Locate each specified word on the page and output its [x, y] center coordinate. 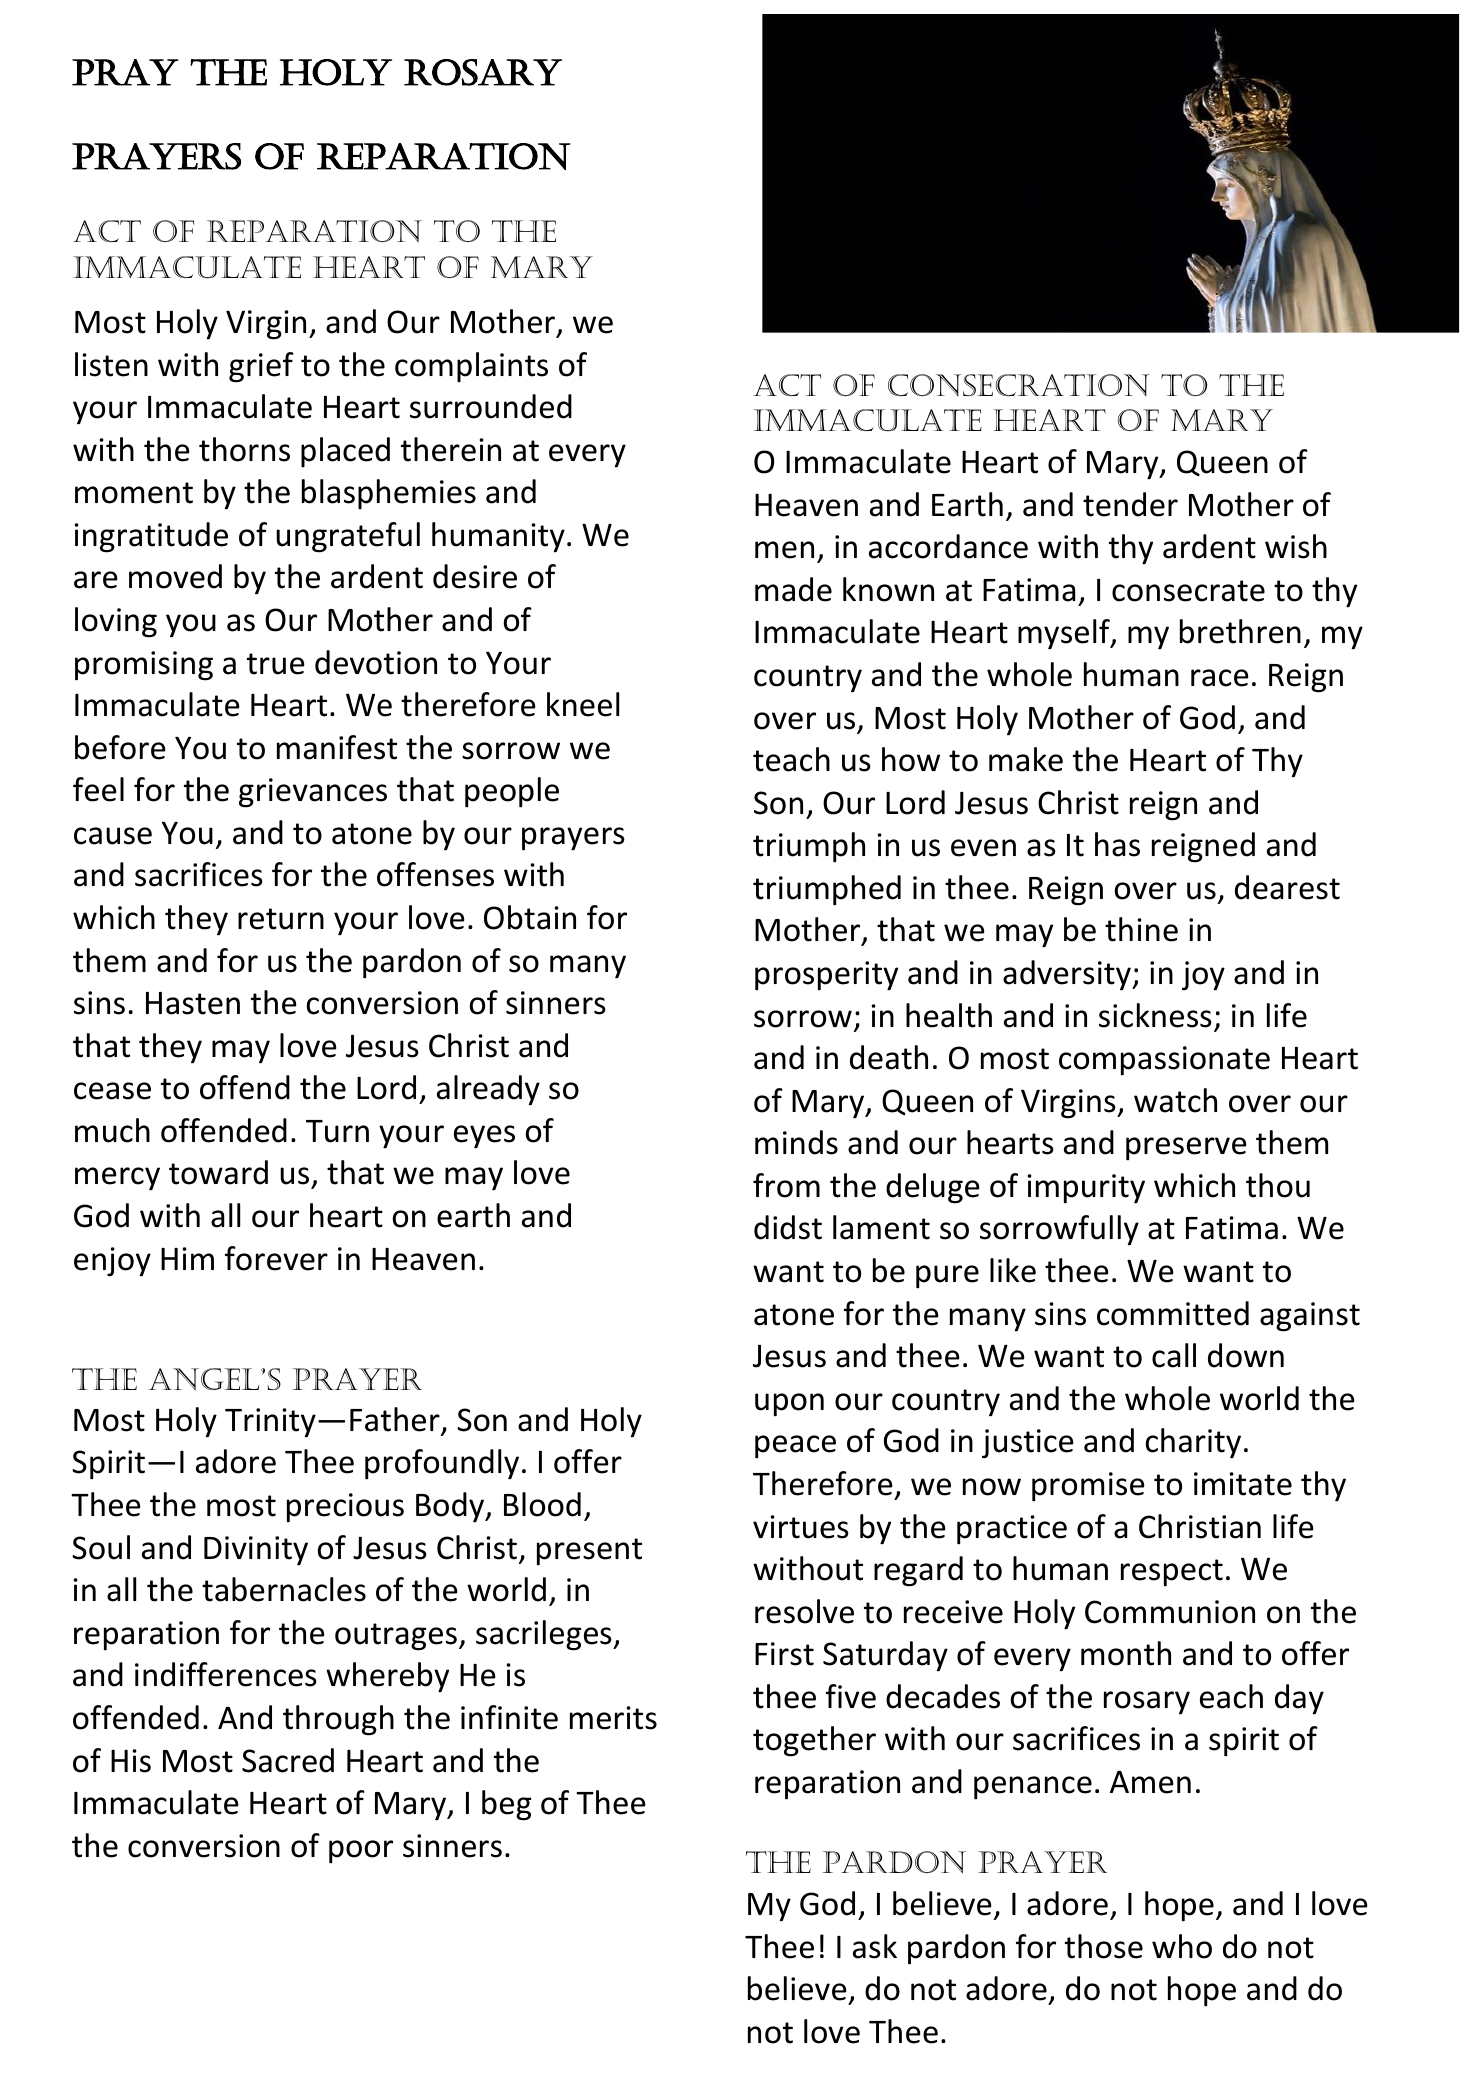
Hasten [193, 1003]
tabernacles [284, 1589]
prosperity [826, 976]
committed [1173, 1313]
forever [276, 1258]
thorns [244, 449]
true [276, 664]
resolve [804, 1611]
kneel [583, 704]
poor [361, 1852]
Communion [1170, 1612]
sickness [1155, 1015]
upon [789, 1405]
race [1220, 678]
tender [1130, 504]
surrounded [491, 406]
